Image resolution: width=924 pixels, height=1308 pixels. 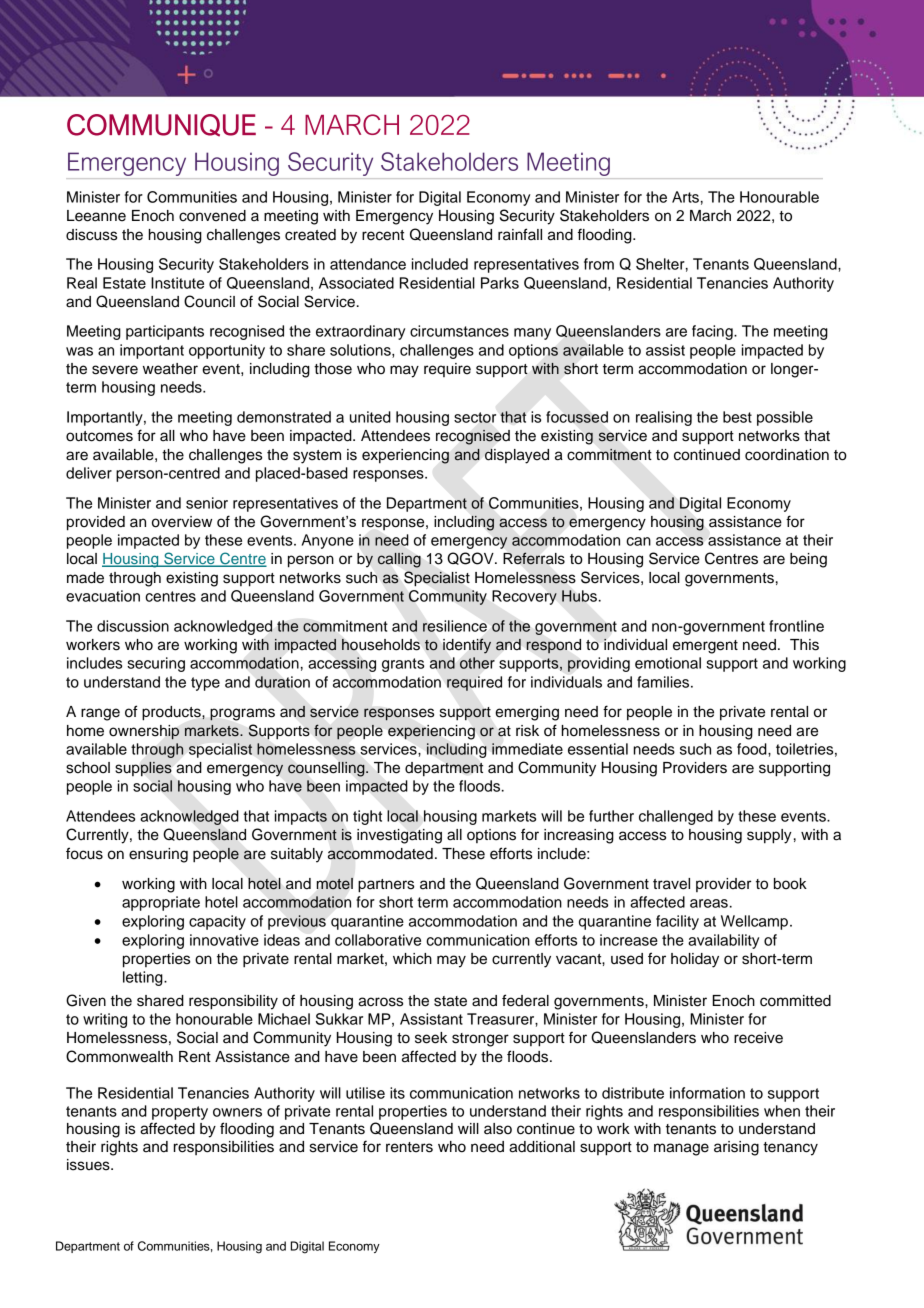 I want to click on identify, so click(x=467, y=646).
